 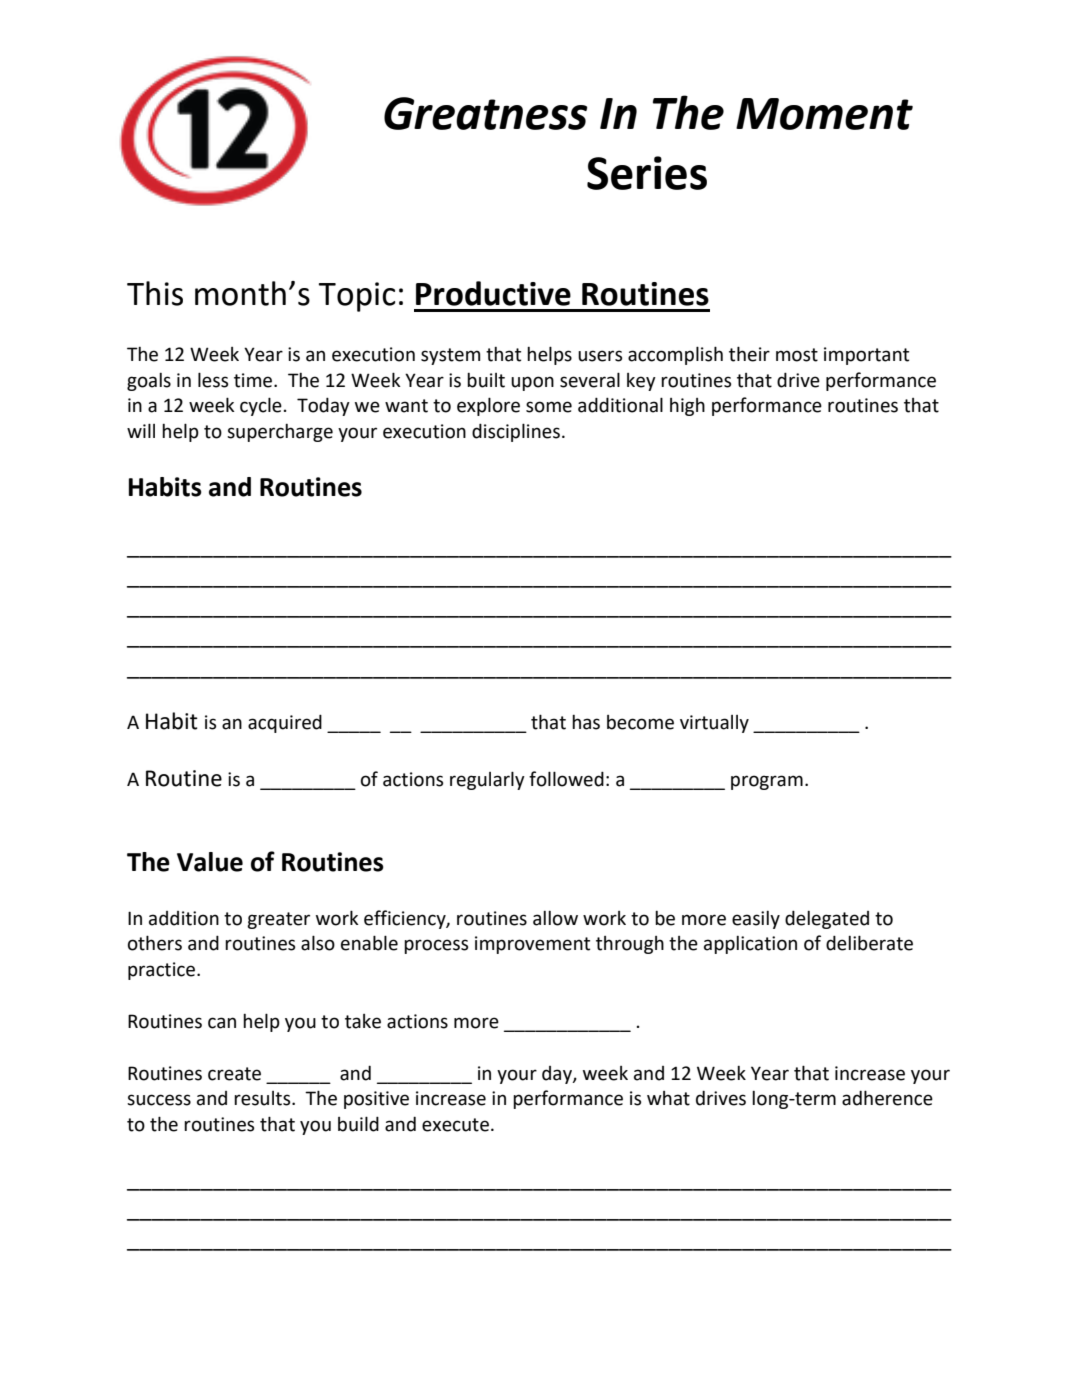 I want to click on This, so click(x=155, y=293).
